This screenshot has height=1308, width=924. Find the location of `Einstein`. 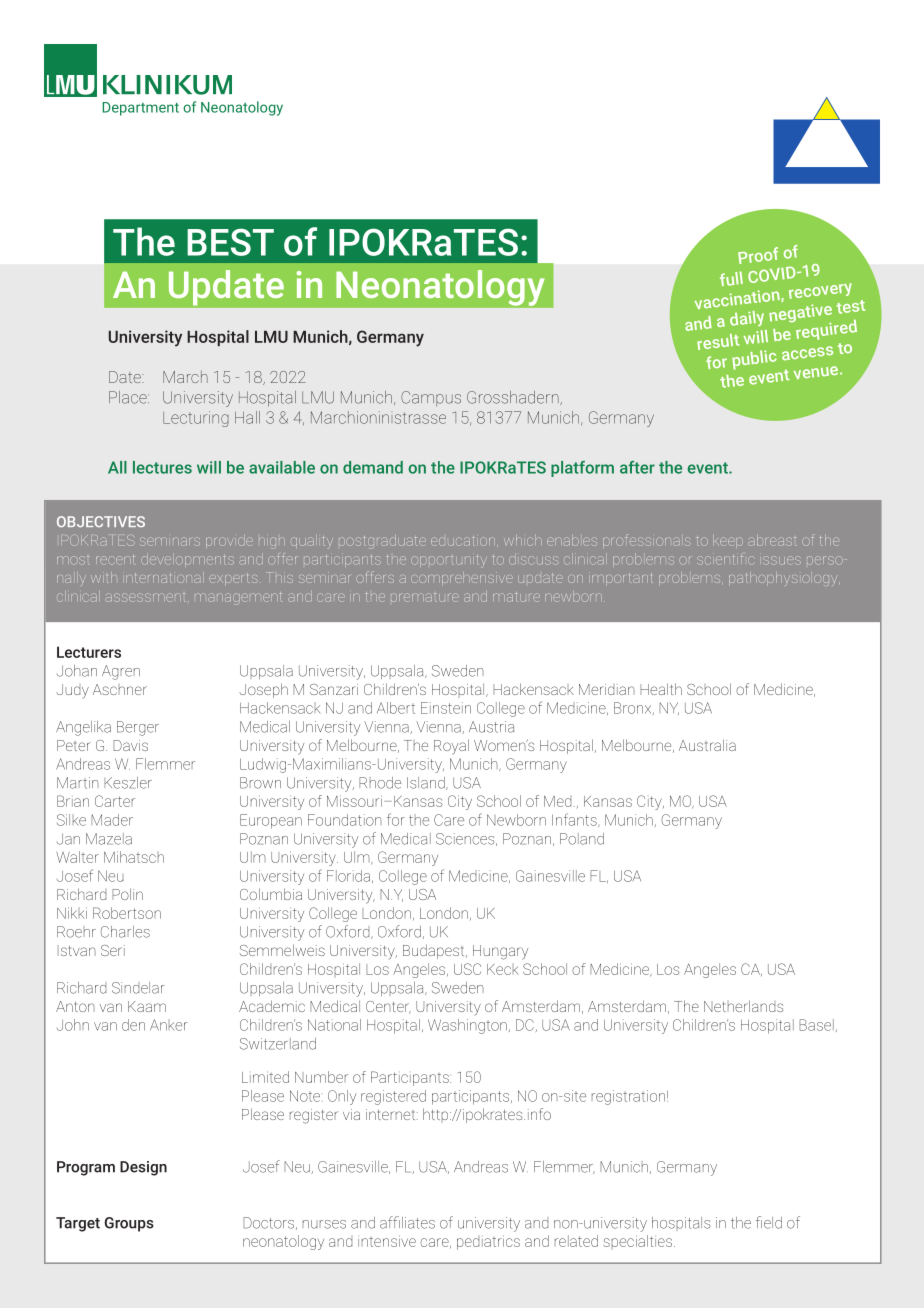

Einstein is located at coordinates (446, 708).
